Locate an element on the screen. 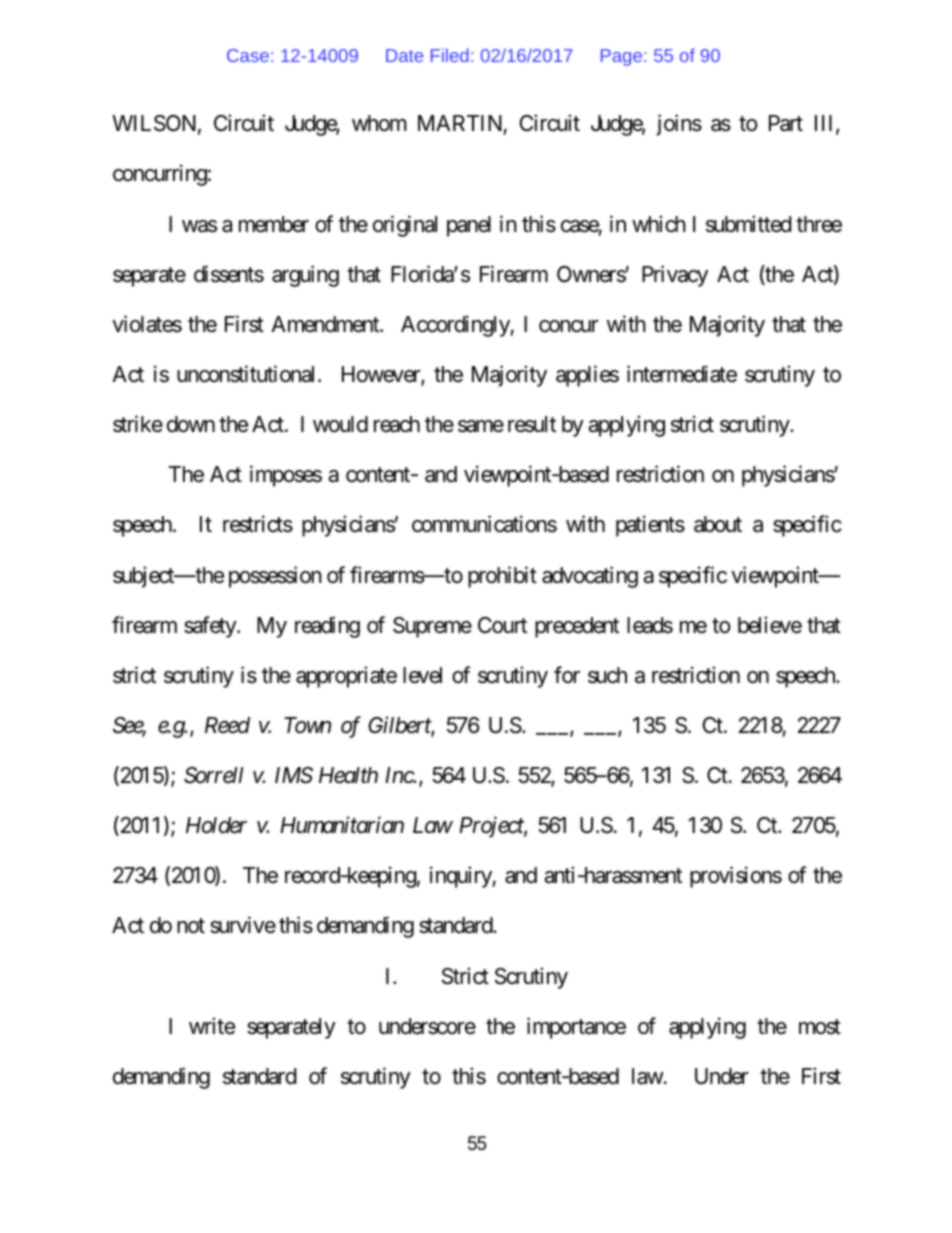 The image size is (952, 1233). unconstitutional is located at coordinates (248, 374).
